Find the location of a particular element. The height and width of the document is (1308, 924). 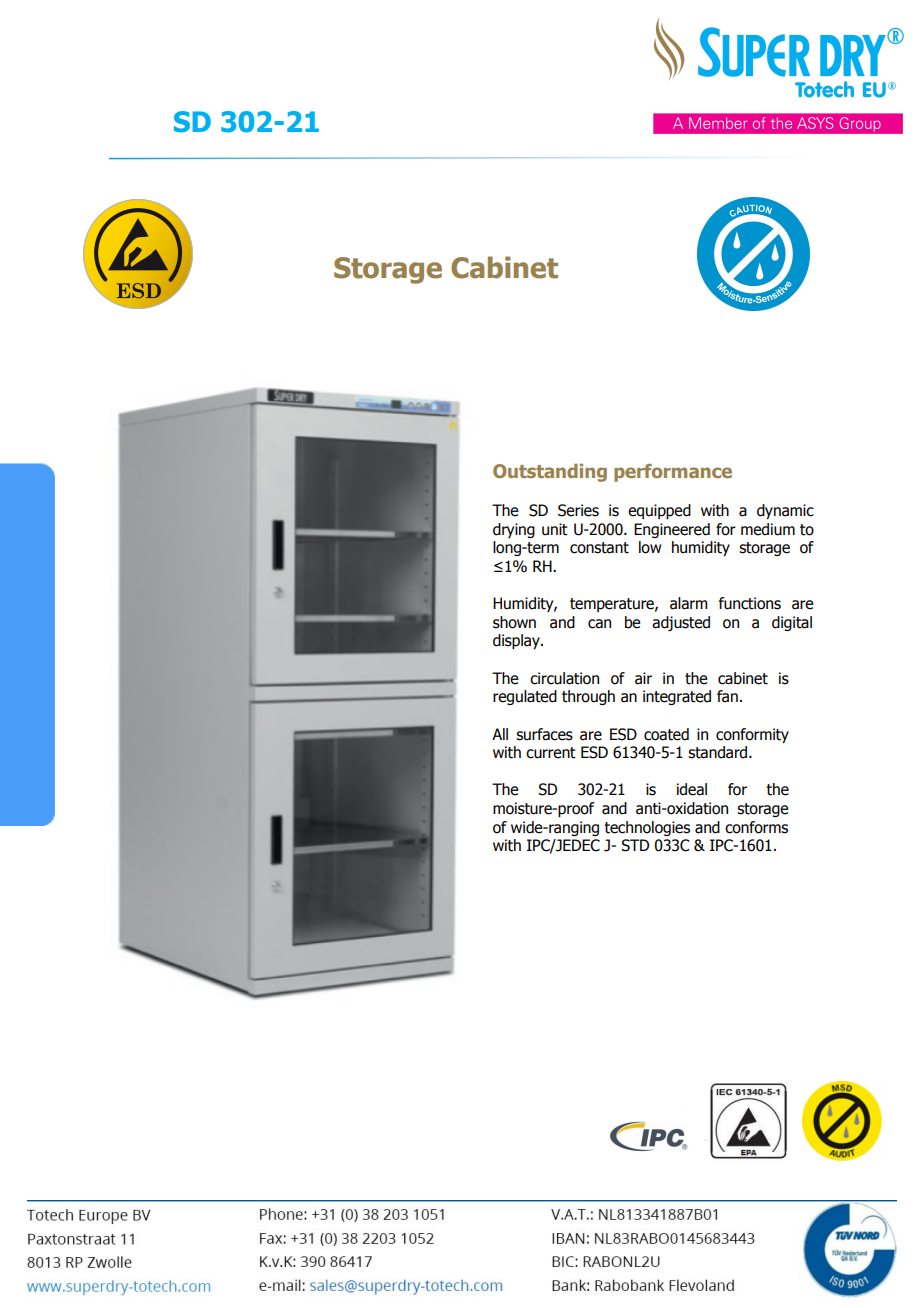

Outstanding is located at coordinates (550, 473).
